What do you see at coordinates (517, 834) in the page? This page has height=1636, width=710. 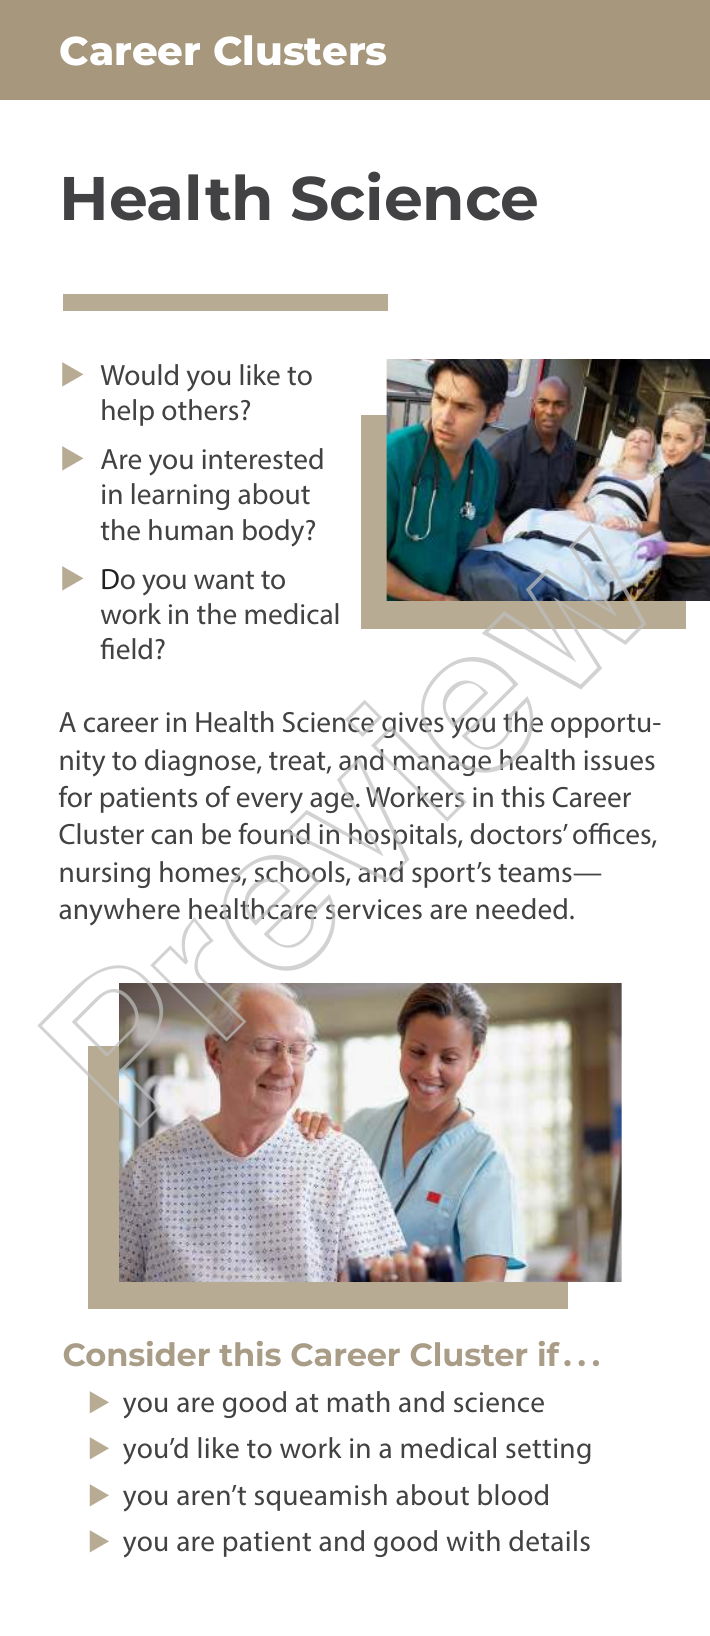 I see `doctors` at bounding box center [517, 834].
